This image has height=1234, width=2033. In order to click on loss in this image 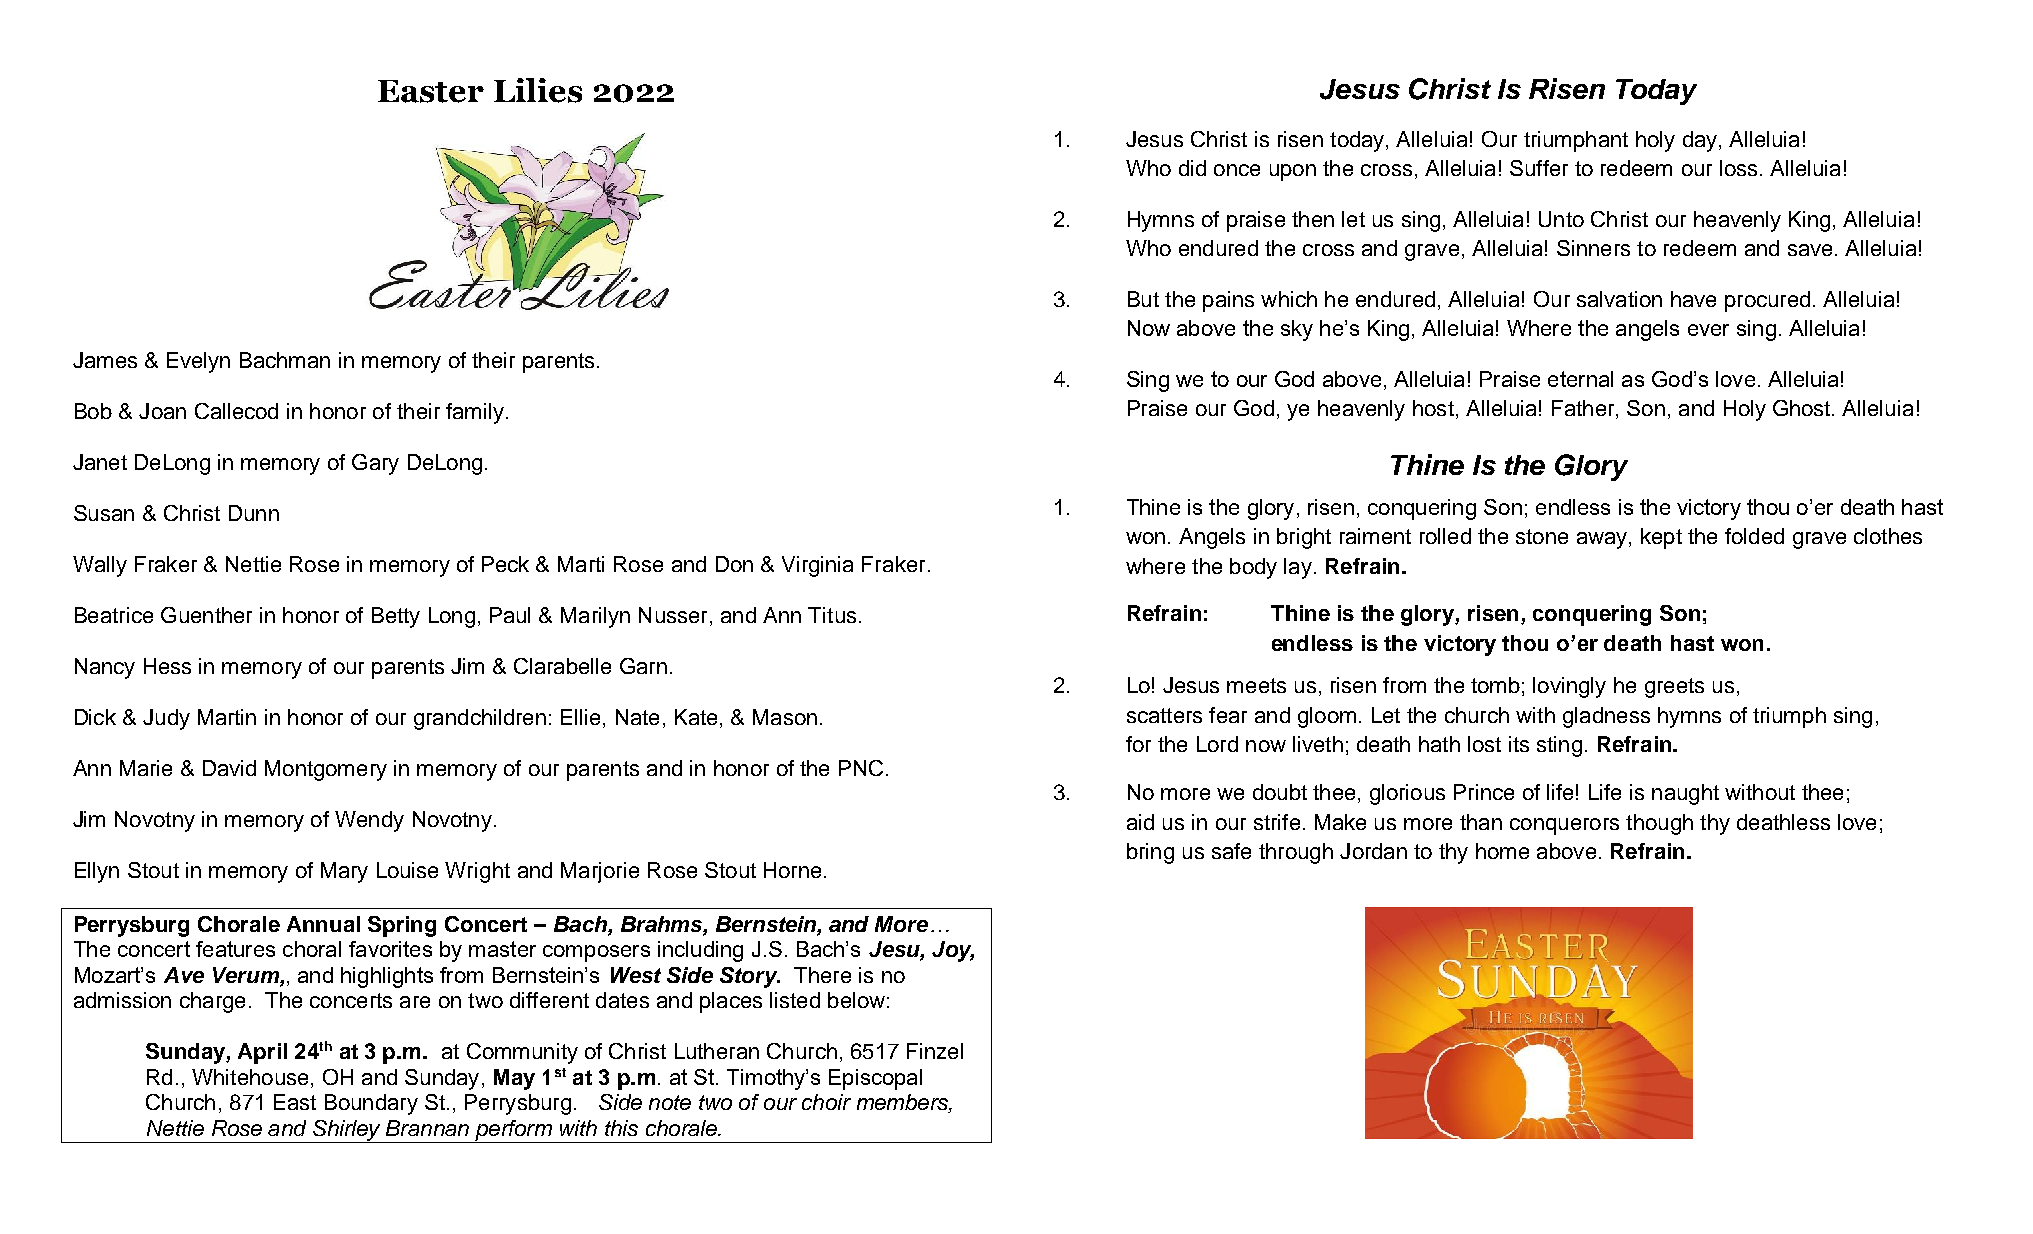, I will do `click(1738, 168)`.
